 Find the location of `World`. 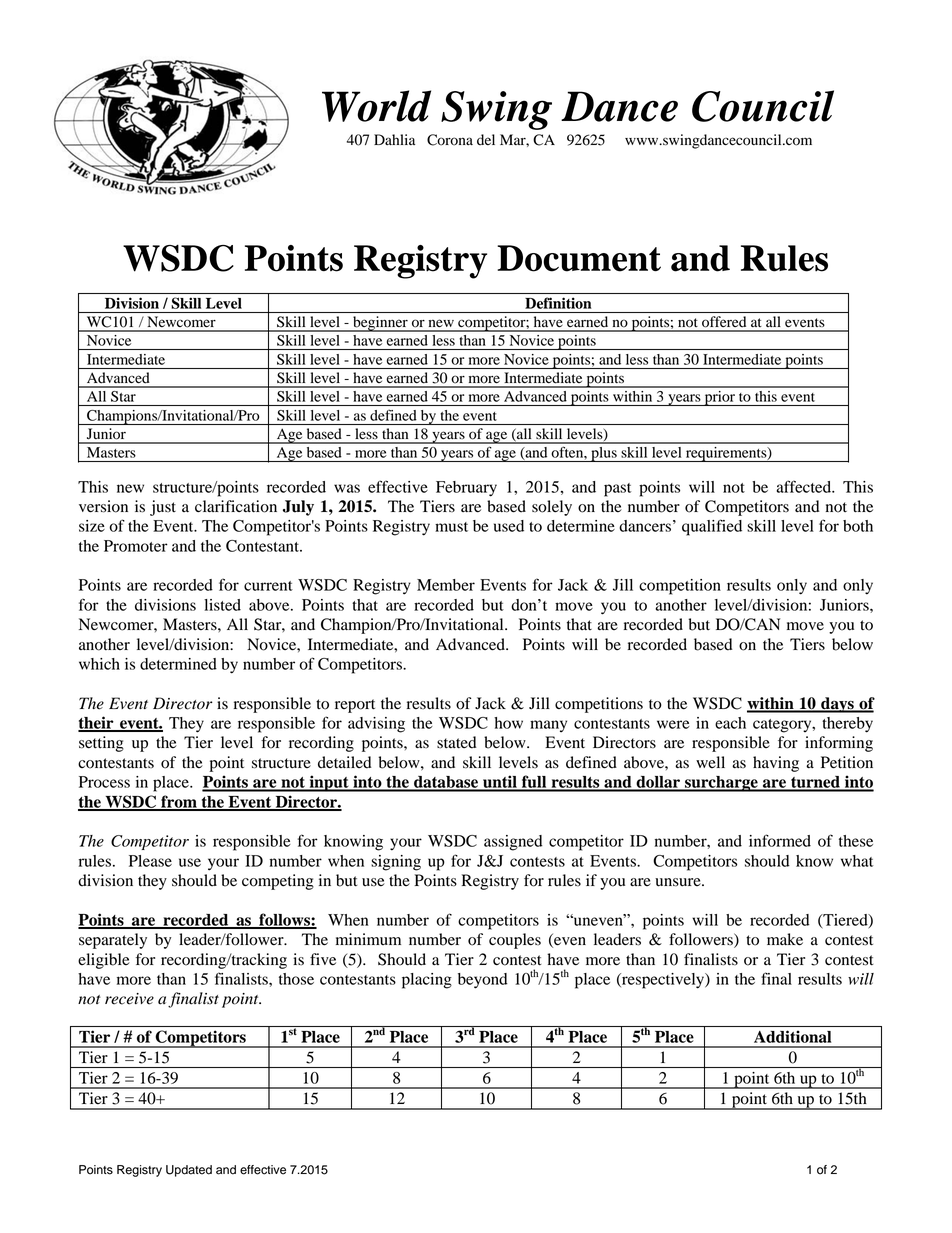

World is located at coordinates (376, 106).
